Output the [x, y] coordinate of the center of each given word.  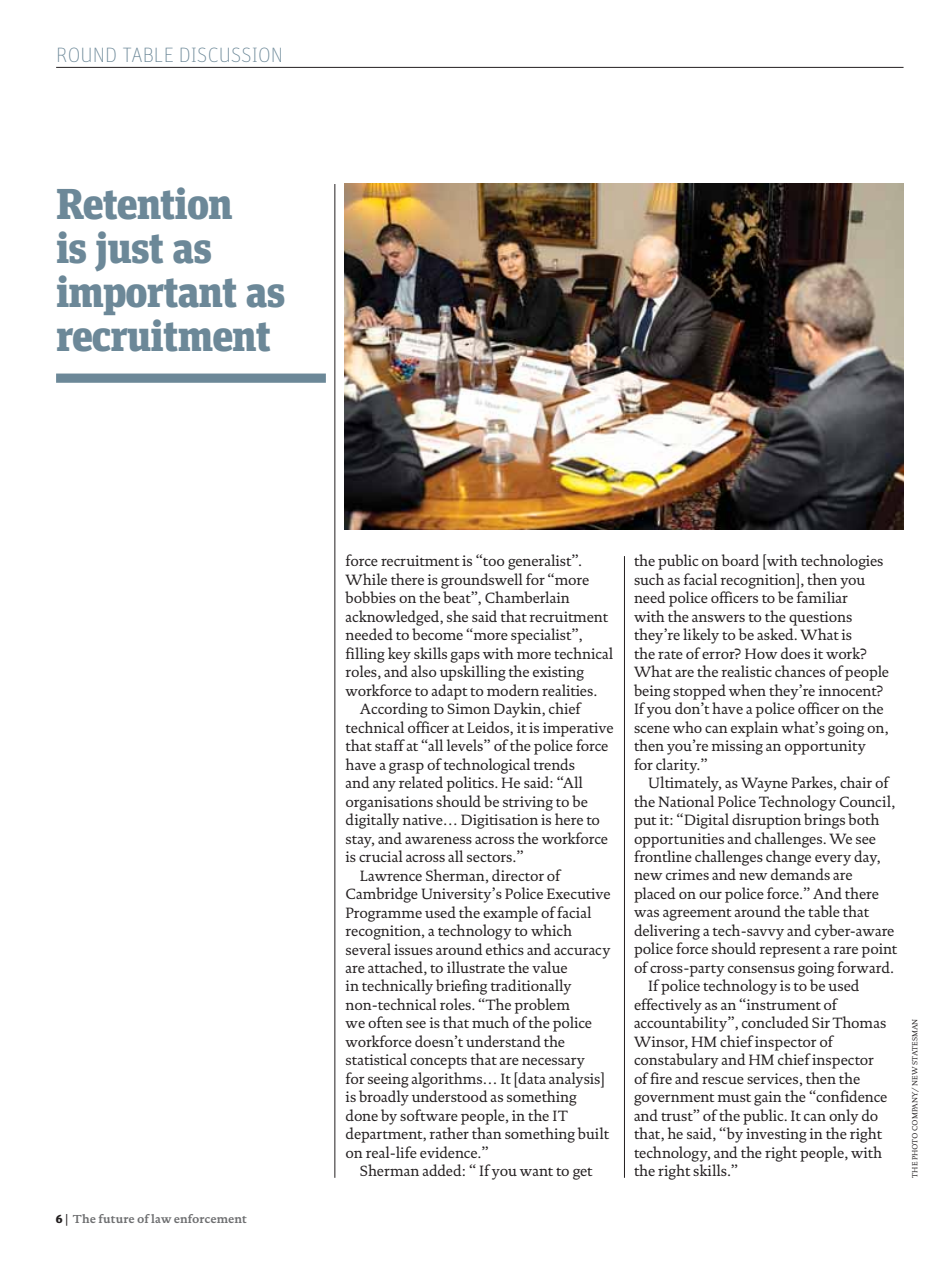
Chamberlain [527, 597]
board [740, 560]
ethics [505, 949]
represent [790, 952]
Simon [468, 708]
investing [776, 1135]
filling [365, 655]
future [116, 1218]
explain [754, 729]
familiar [822, 597]
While [366, 579]
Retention [144, 203]
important [146, 295]
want [536, 1172]
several [368, 949]
